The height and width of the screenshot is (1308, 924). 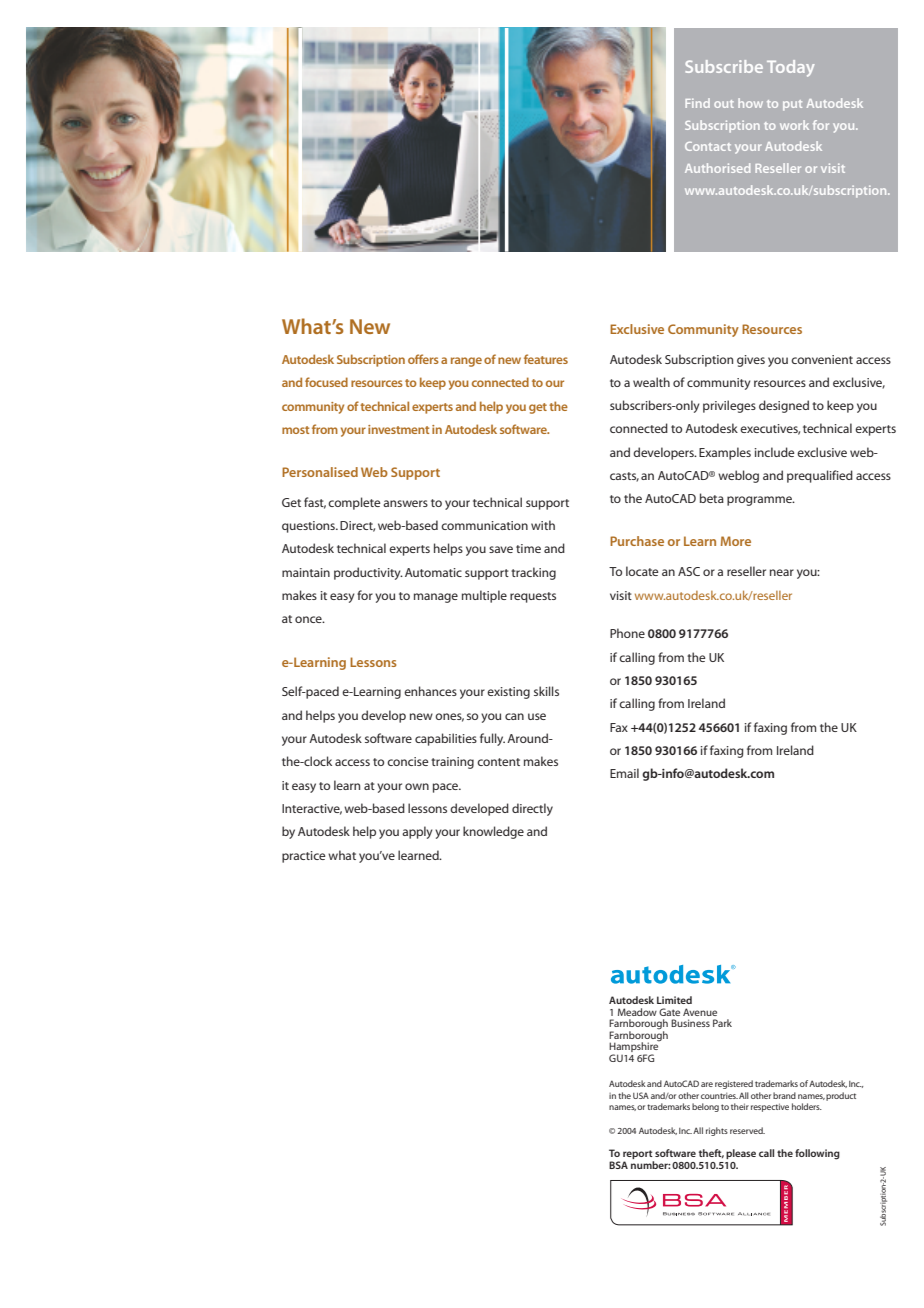 I want to click on knowledge, so click(x=493, y=832).
